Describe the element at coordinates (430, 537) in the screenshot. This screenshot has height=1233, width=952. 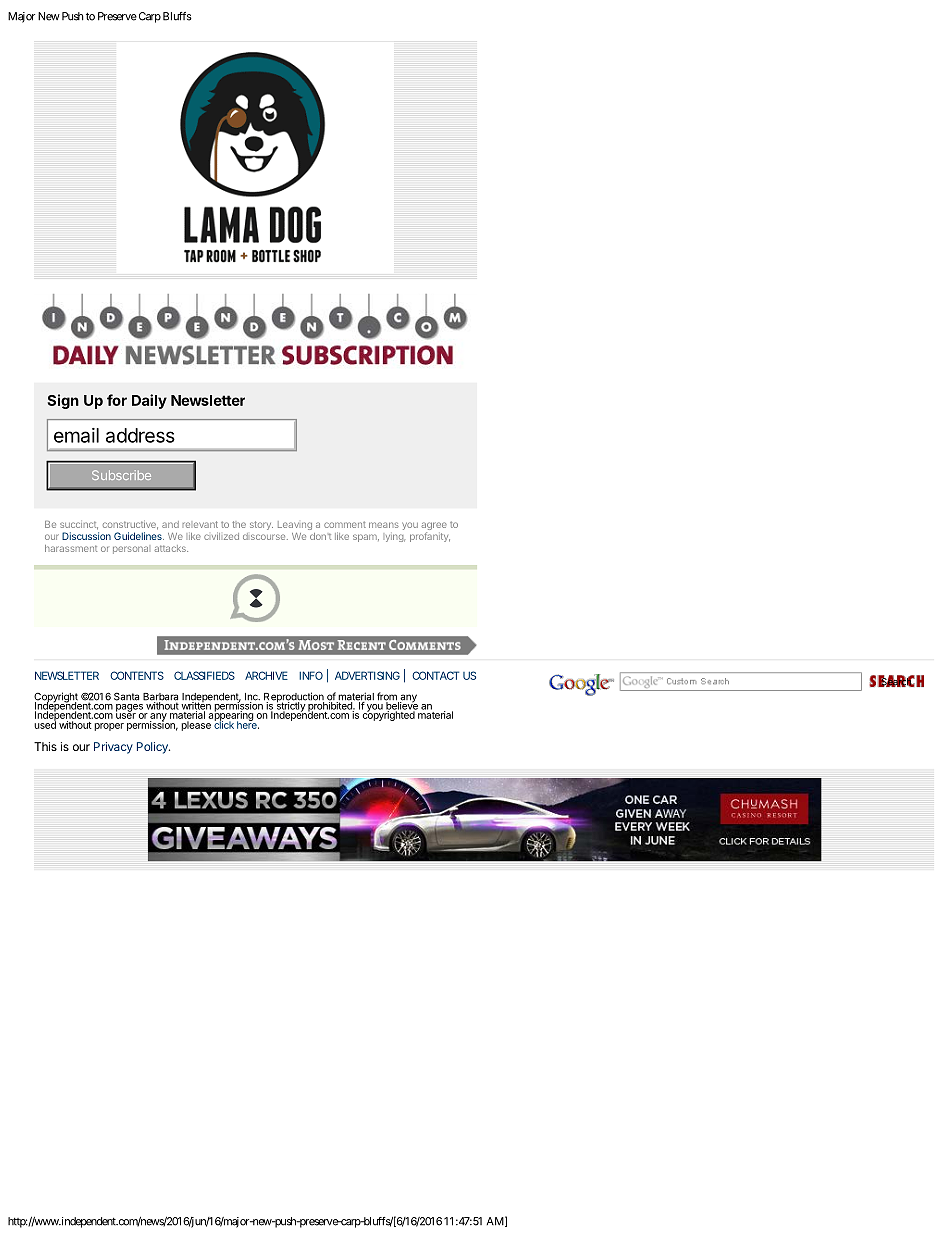
I see `profanity` at that location.
